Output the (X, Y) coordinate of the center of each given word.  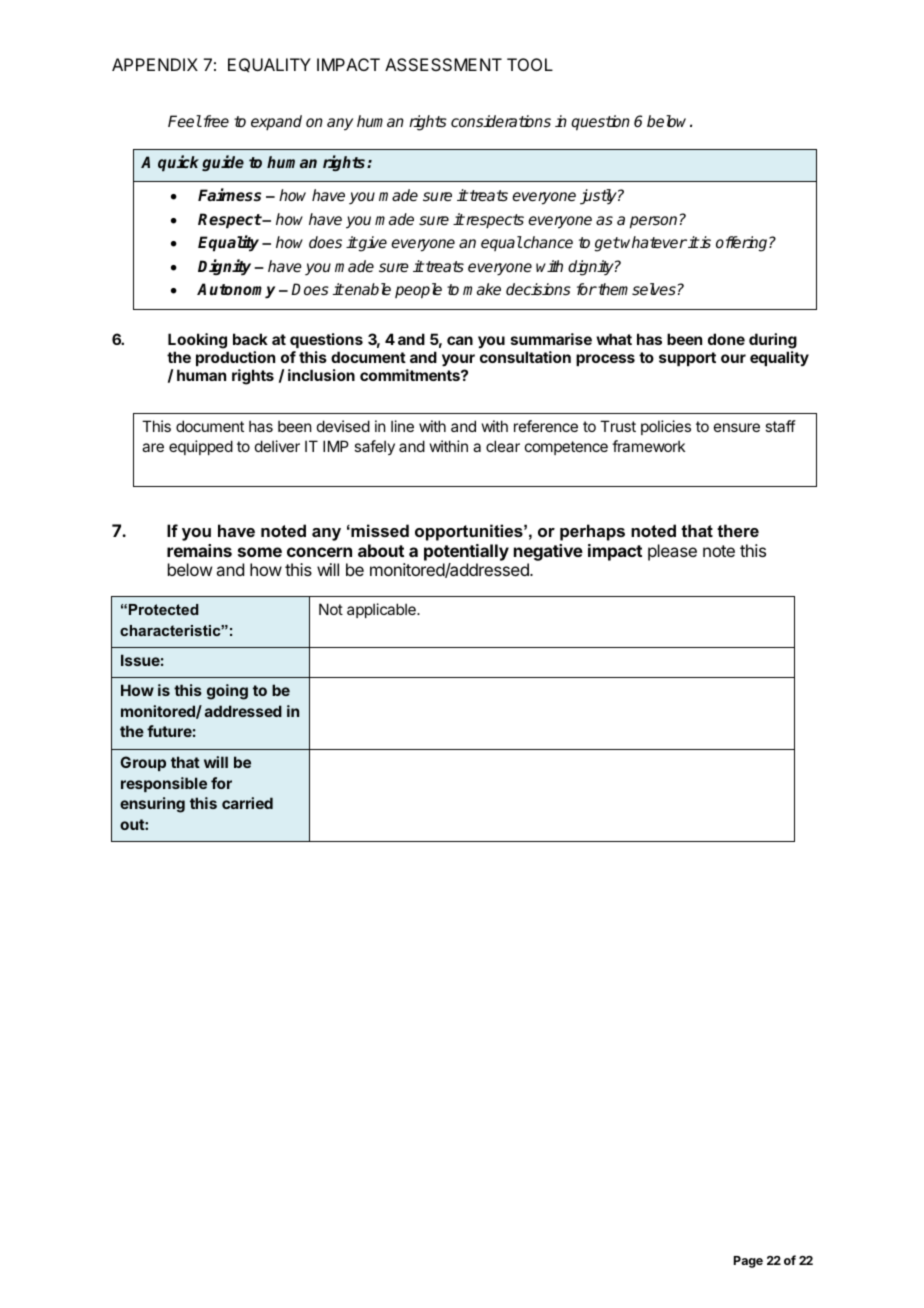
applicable (382, 610)
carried (247, 803)
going (227, 692)
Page (748, 1262)
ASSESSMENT (443, 64)
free (215, 121)
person (653, 222)
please (672, 552)
